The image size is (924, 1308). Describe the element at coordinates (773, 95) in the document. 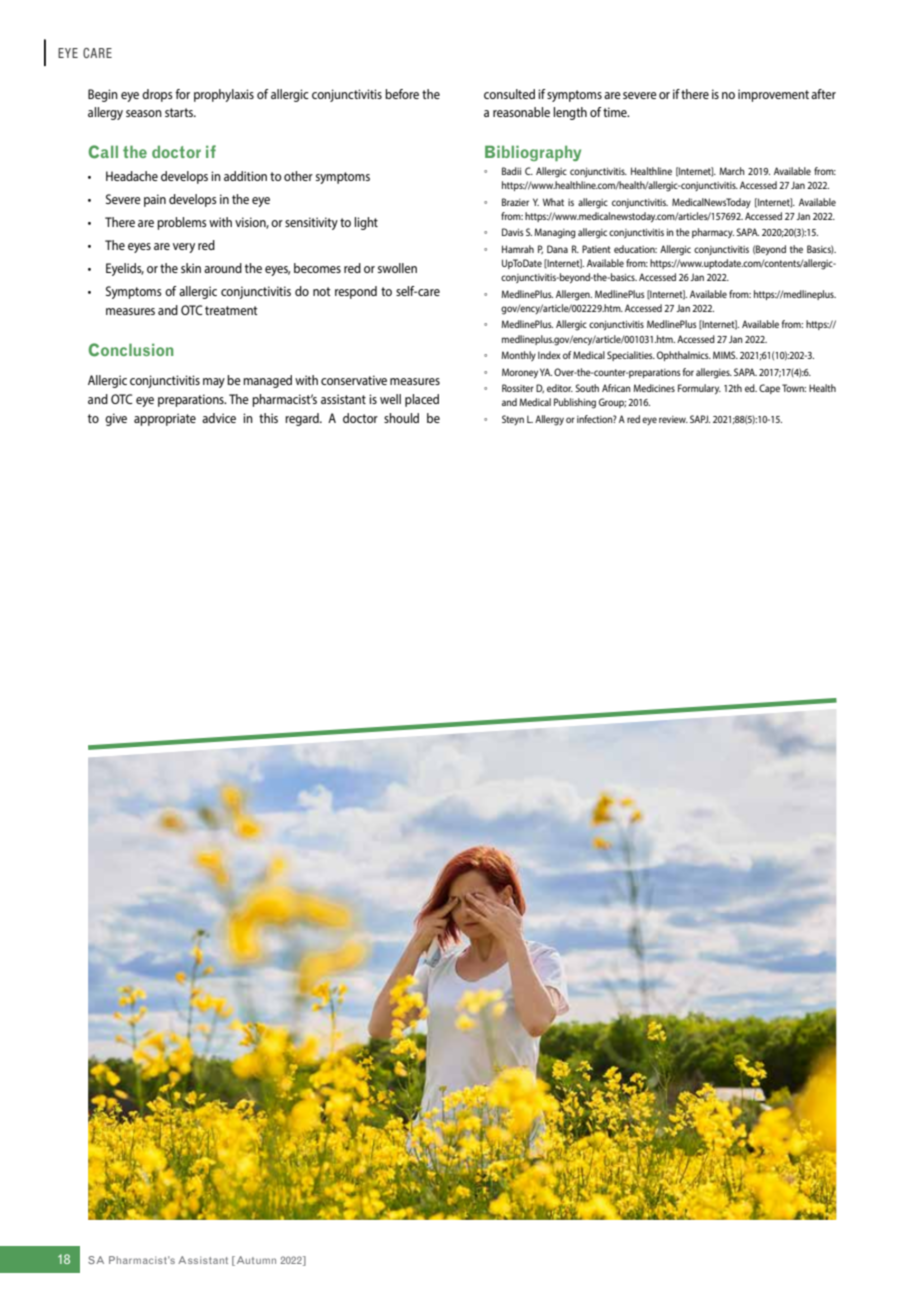

I see `improvement` at that location.
